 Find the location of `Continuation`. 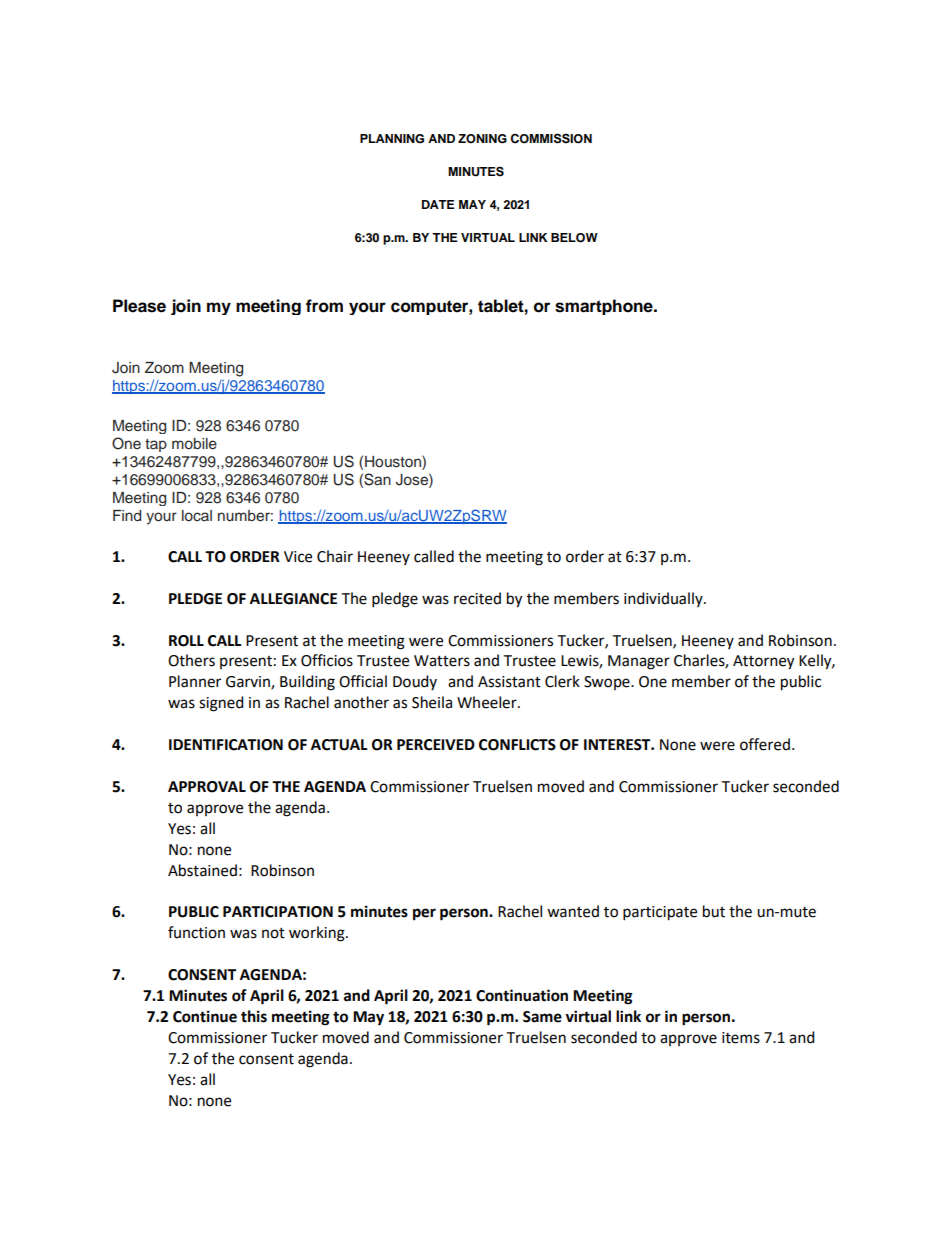

Continuation is located at coordinates (522, 995).
